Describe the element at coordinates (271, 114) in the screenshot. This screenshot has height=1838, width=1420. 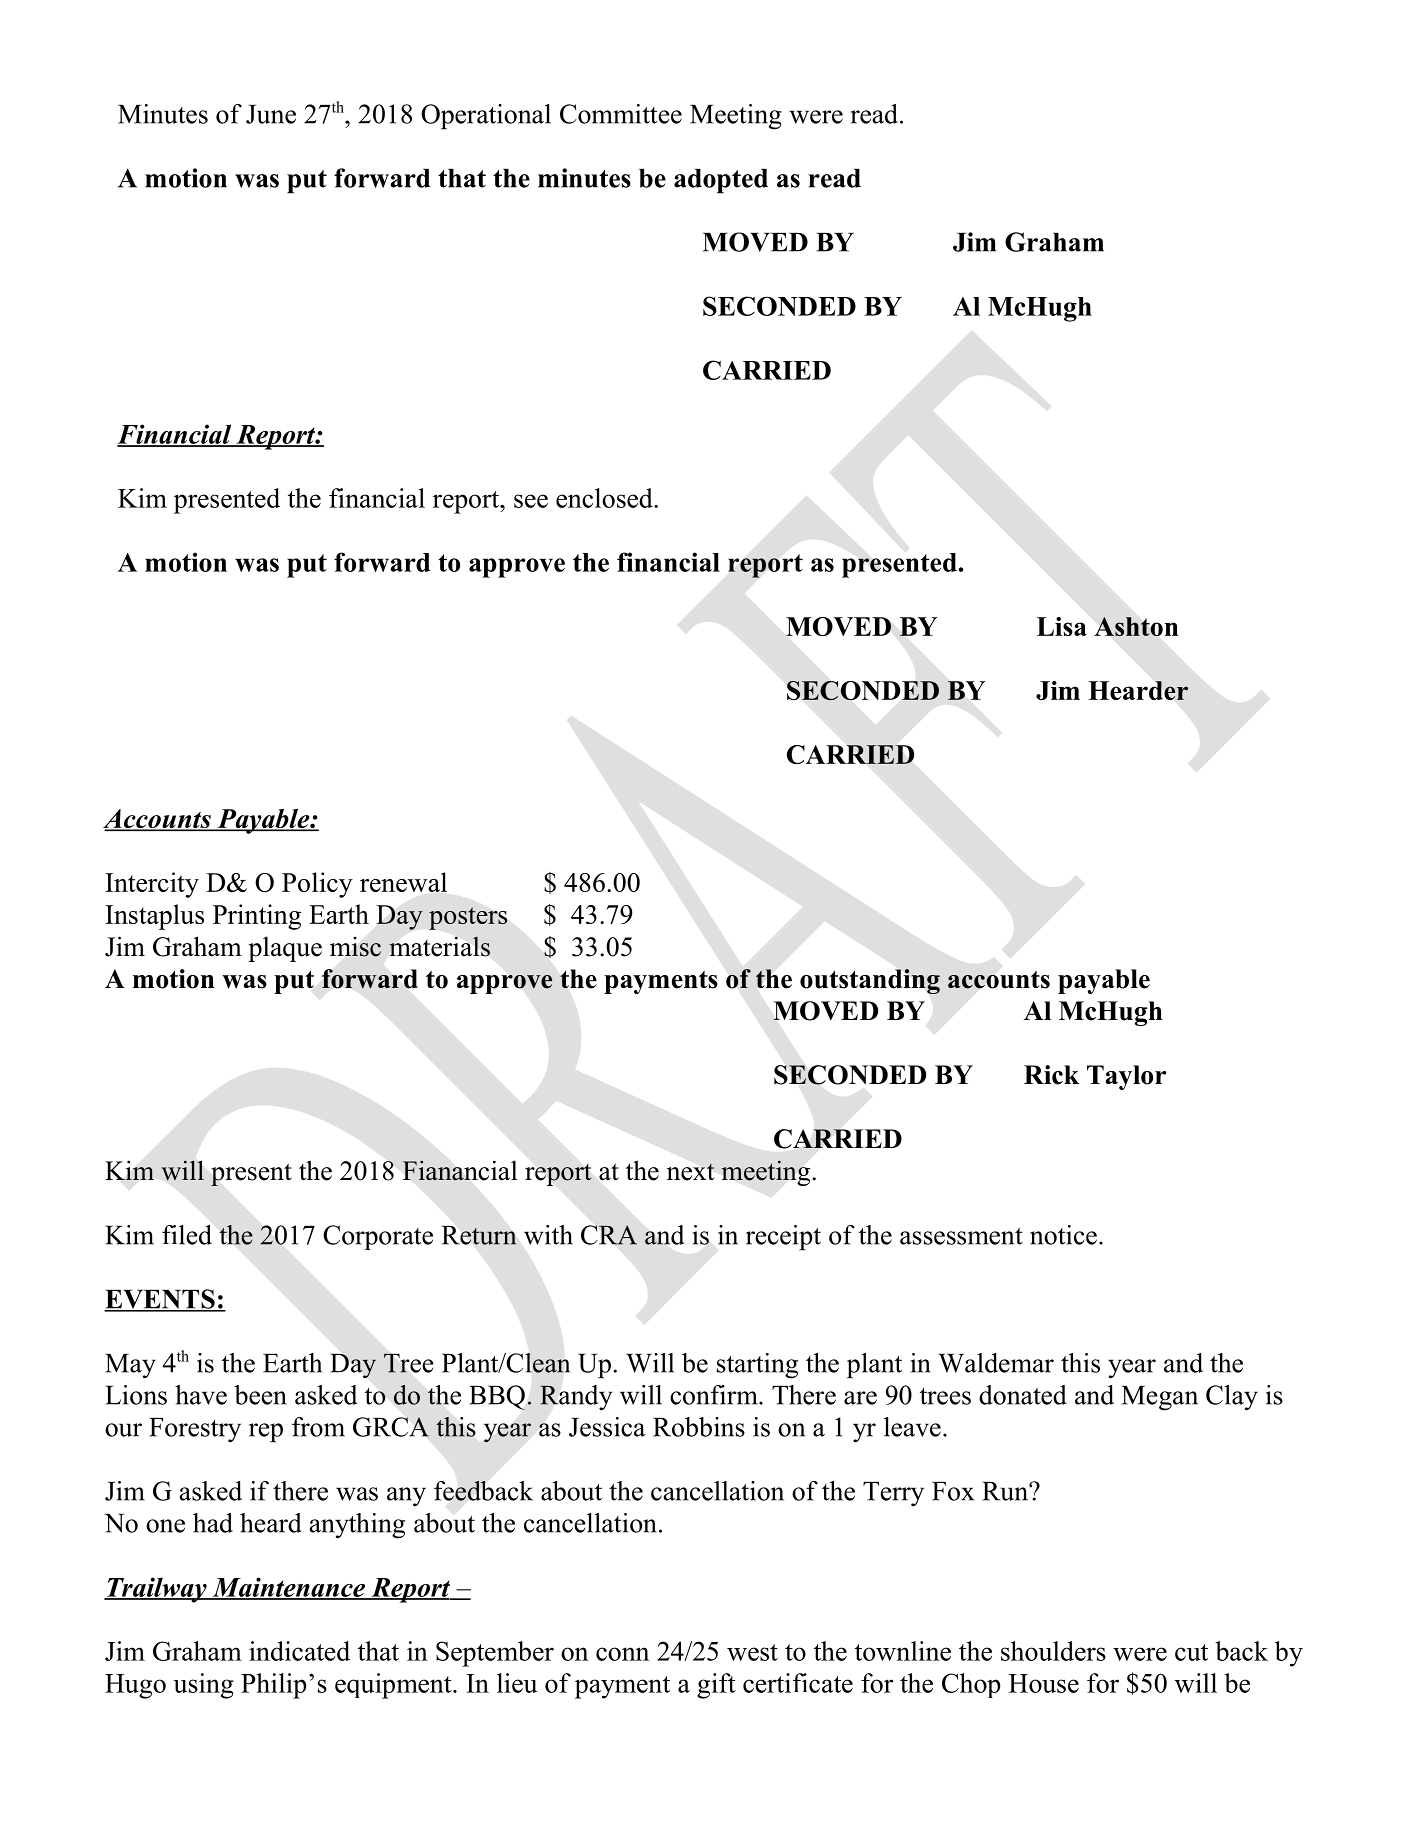
I see `June` at that location.
